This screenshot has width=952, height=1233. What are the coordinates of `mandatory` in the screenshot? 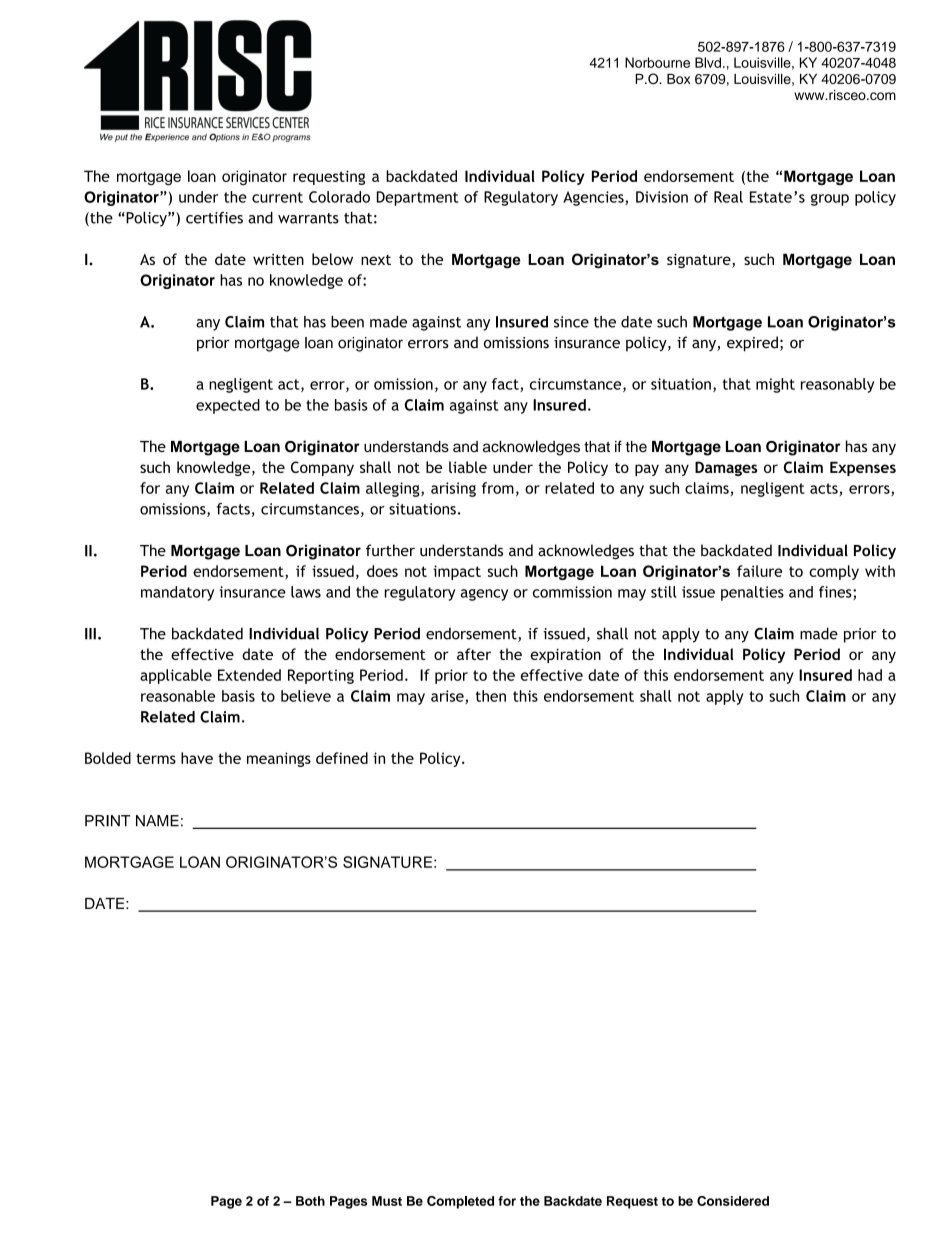 It's located at (177, 593).
